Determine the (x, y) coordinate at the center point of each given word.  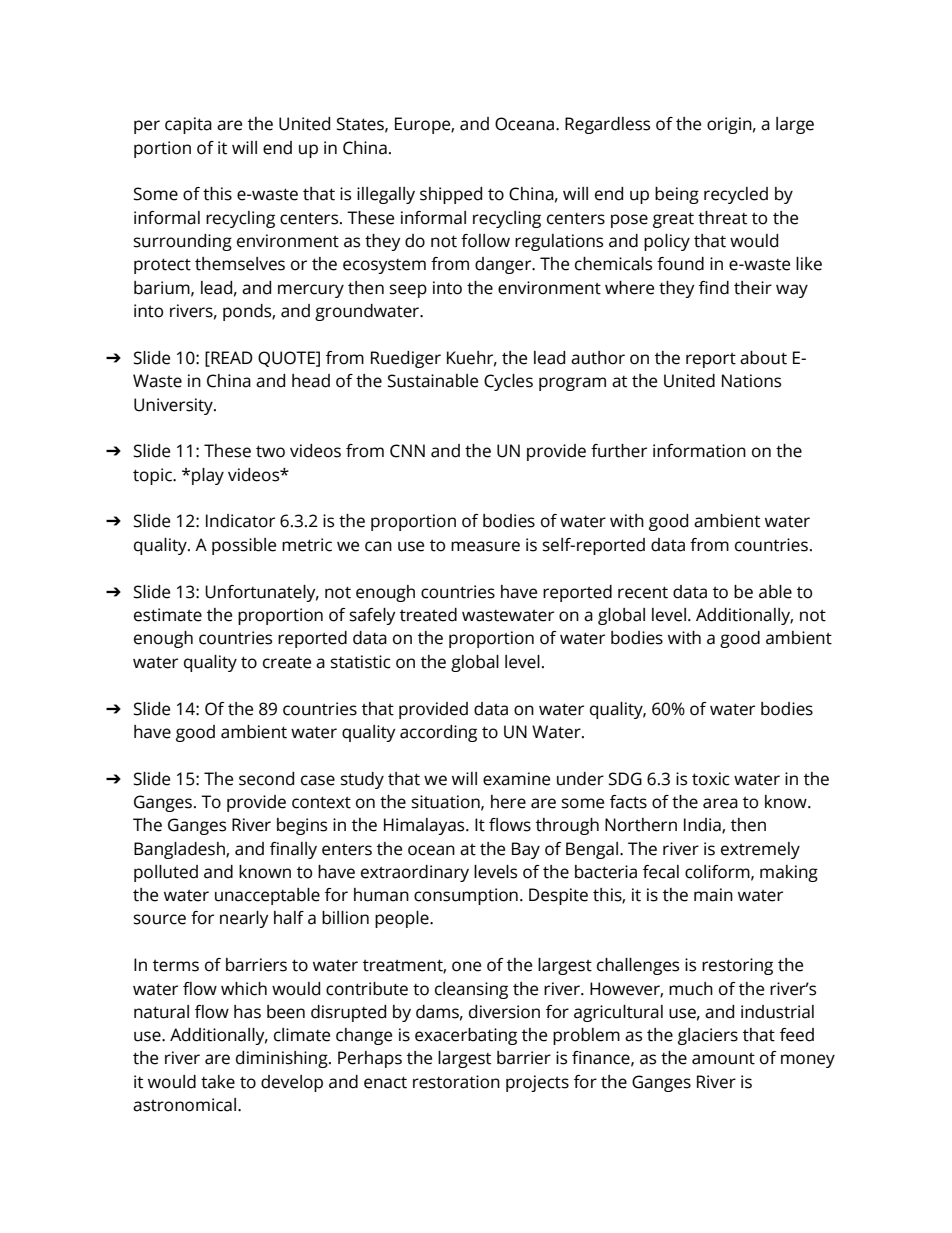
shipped (451, 195)
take (218, 1082)
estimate (168, 615)
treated (428, 615)
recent (643, 592)
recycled (736, 195)
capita (188, 125)
